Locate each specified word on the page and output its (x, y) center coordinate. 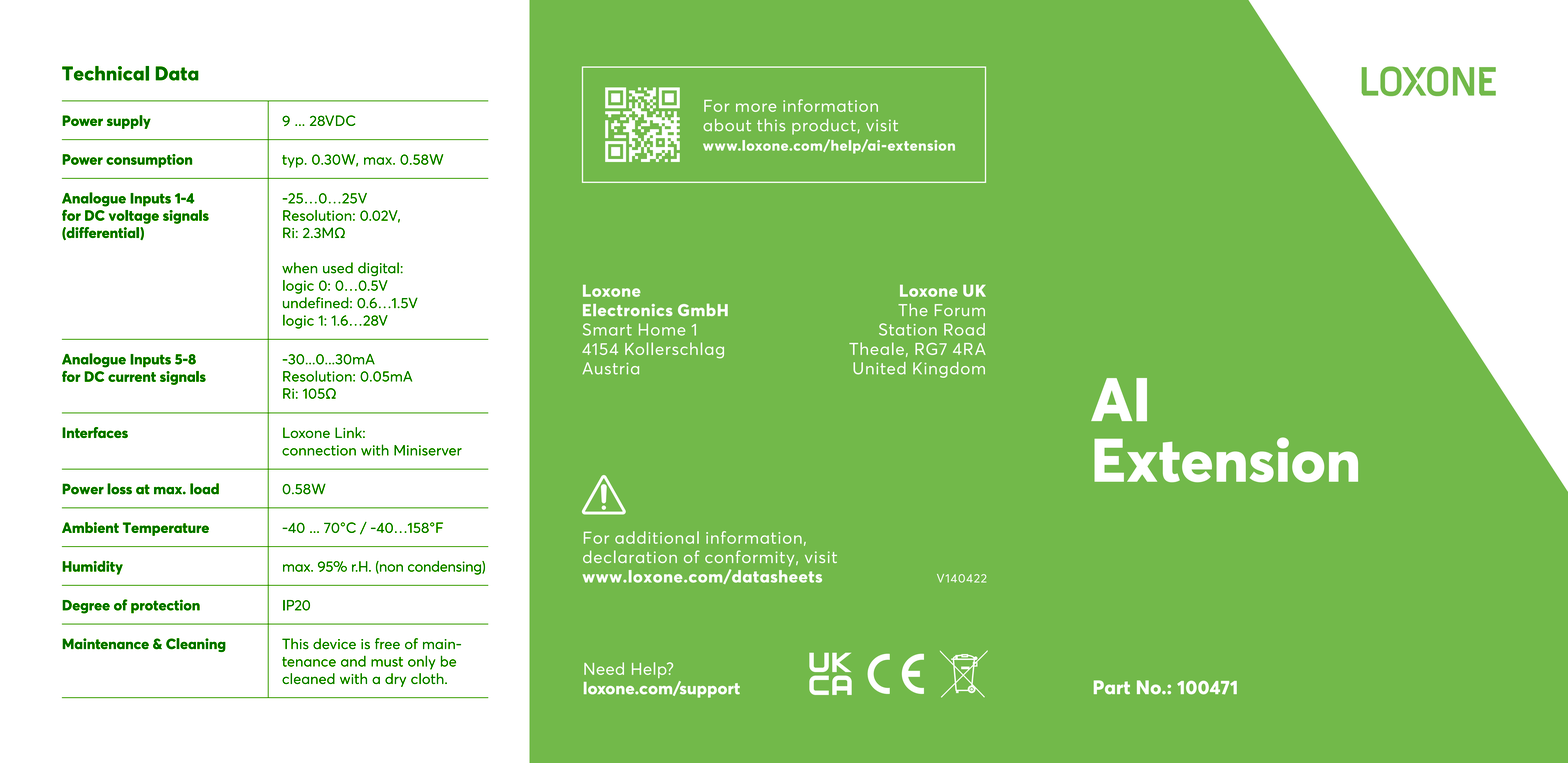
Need (604, 668)
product (824, 127)
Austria (610, 368)
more (756, 107)
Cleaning (196, 645)
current (132, 377)
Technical (105, 73)
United (879, 368)
